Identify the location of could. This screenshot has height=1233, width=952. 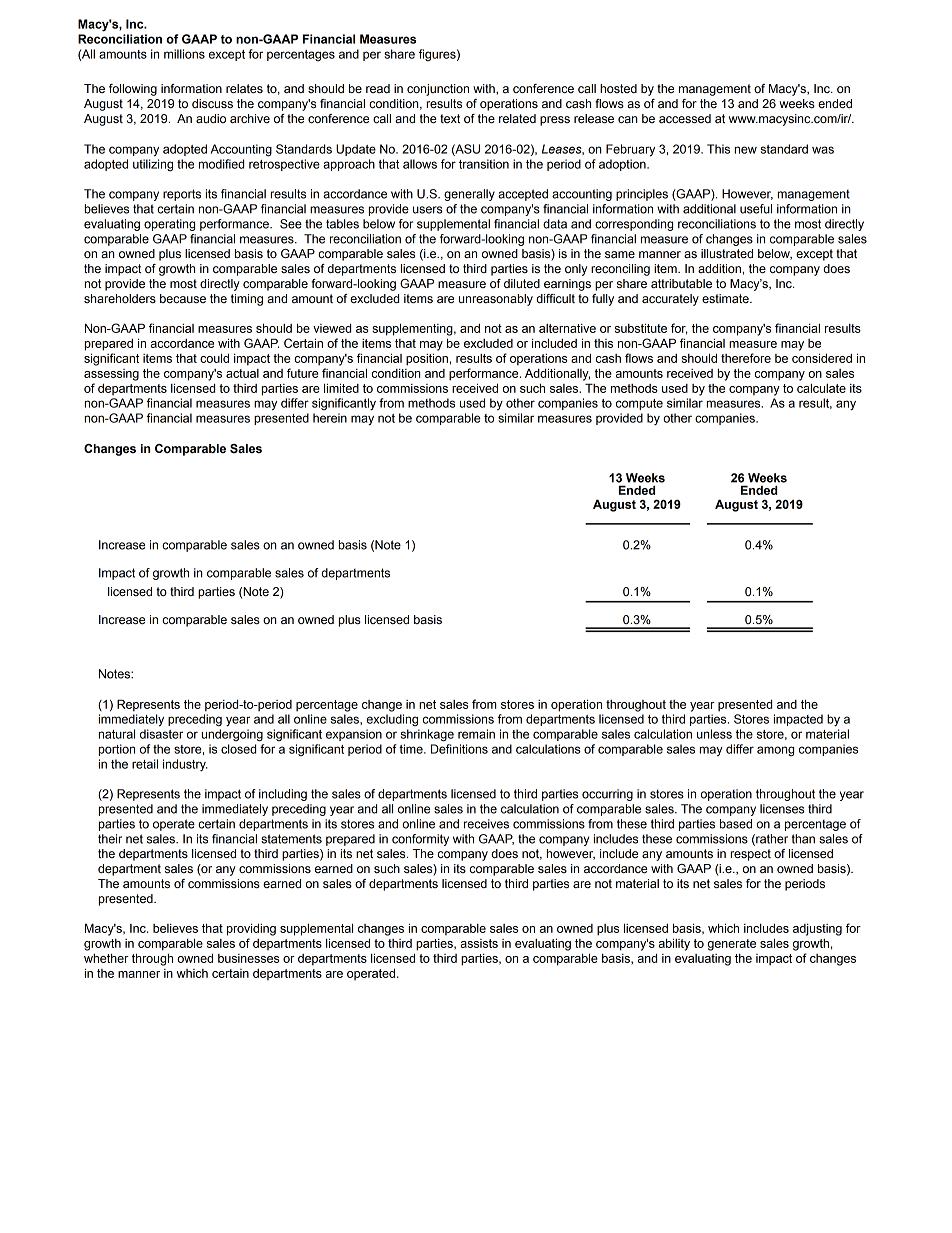
(214, 358).
